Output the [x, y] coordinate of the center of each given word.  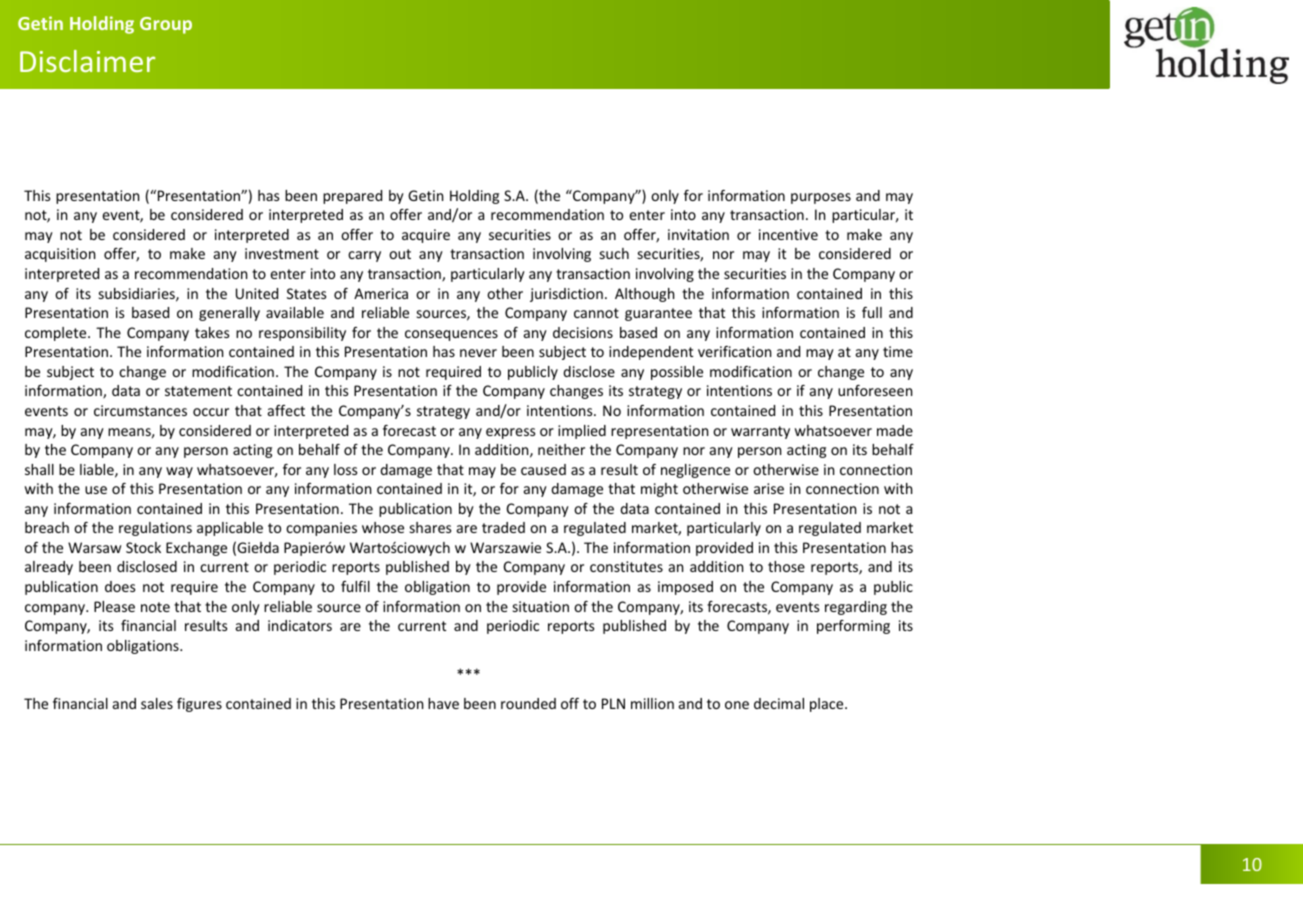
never [478, 353]
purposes [821, 198]
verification [734, 351]
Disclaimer [87, 61]
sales [157, 703]
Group [166, 25]
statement [198, 391]
